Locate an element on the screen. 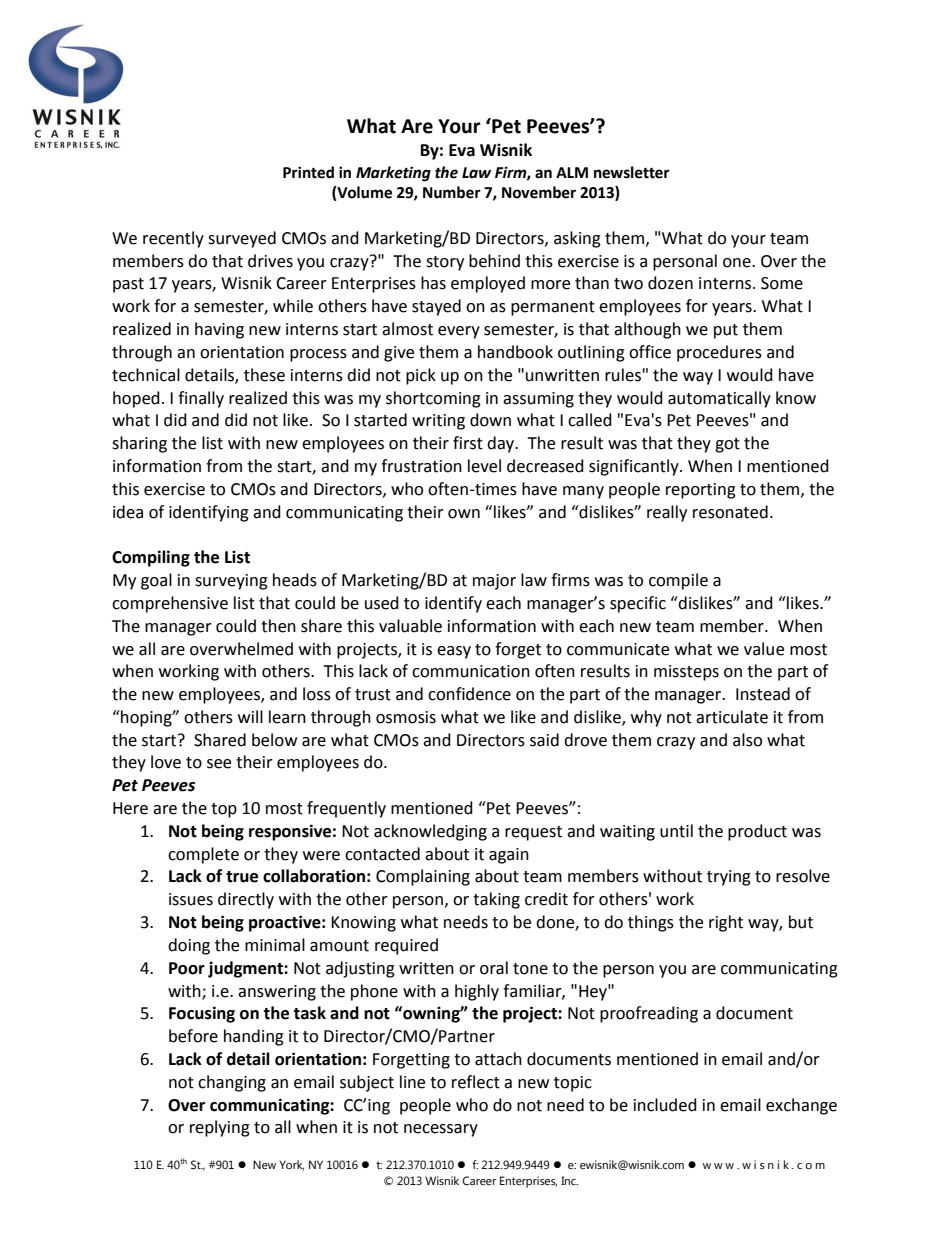 The image size is (952, 1233). surveyed is located at coordinates (242, 239).
